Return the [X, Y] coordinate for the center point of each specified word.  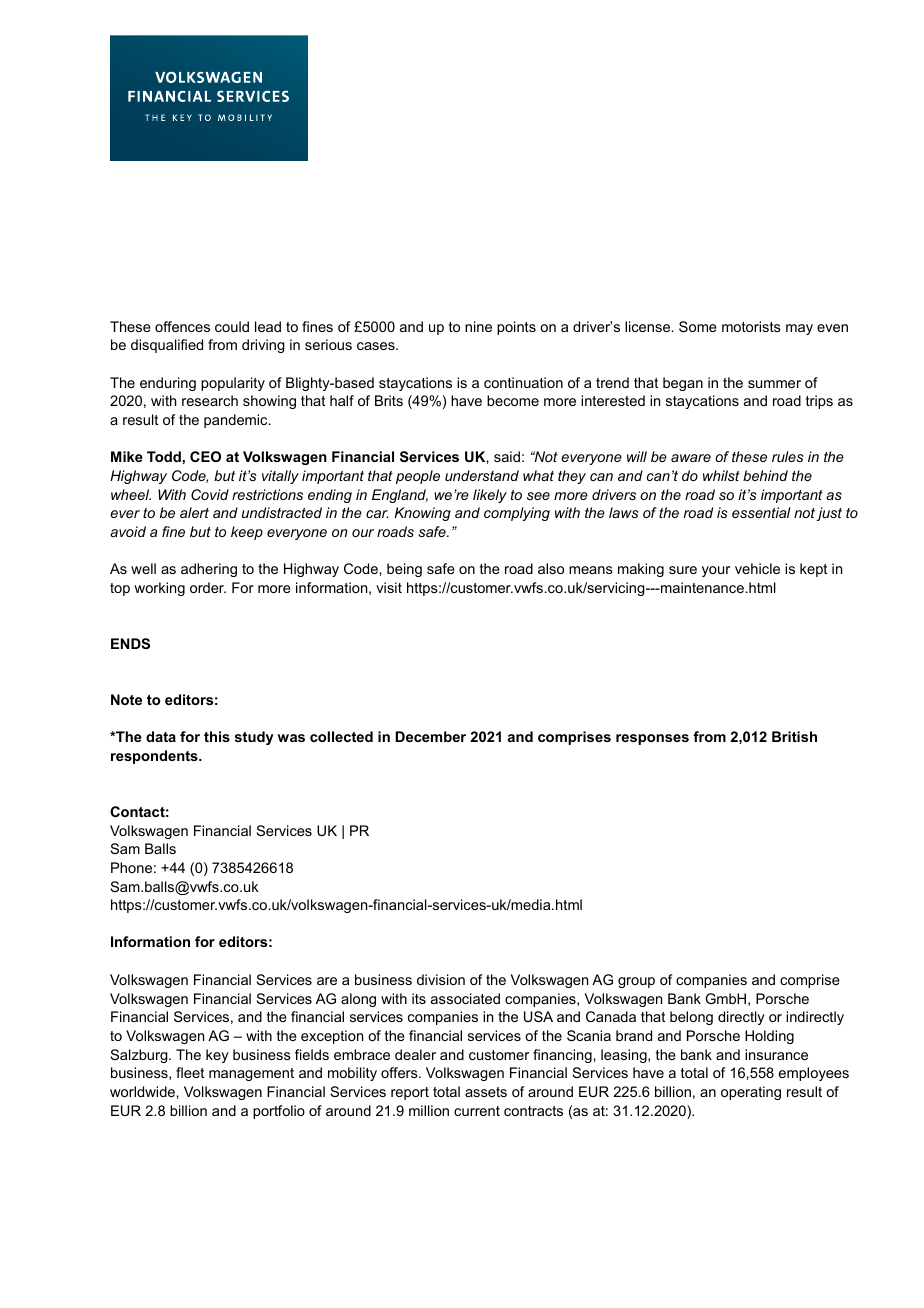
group [636, 982]
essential [761, 512]
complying [517, 514]
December [431, 736]
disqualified [167, 346]
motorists [751, 326]
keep [247, 533]
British [794, 736]
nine [478, 326]
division [441, 979]
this [217, 736]
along [358, 1000]
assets [486, 1092]
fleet [190, 1072]
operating [751, 1093]
